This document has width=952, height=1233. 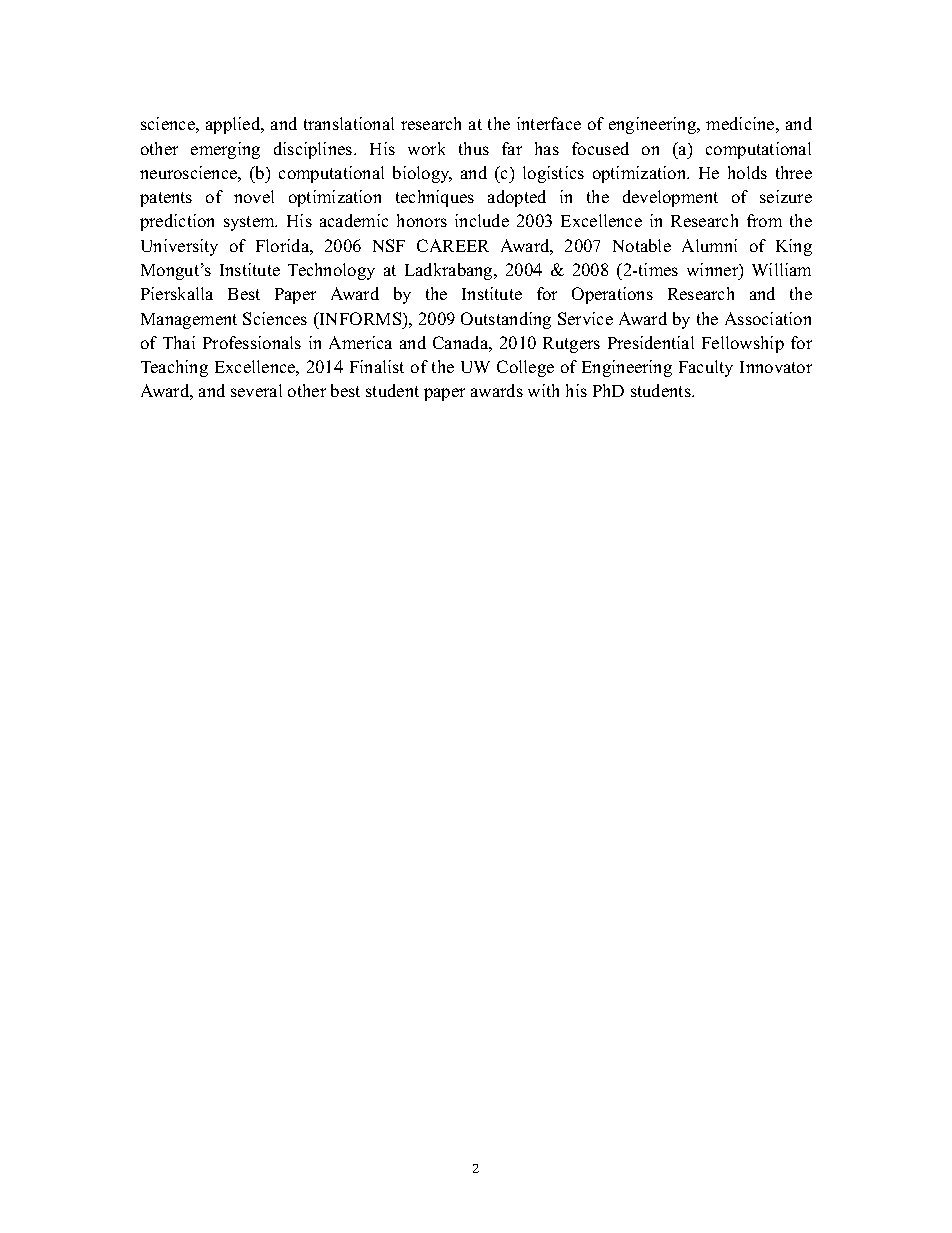 I want to click on system, so click(x=250, y=223).
